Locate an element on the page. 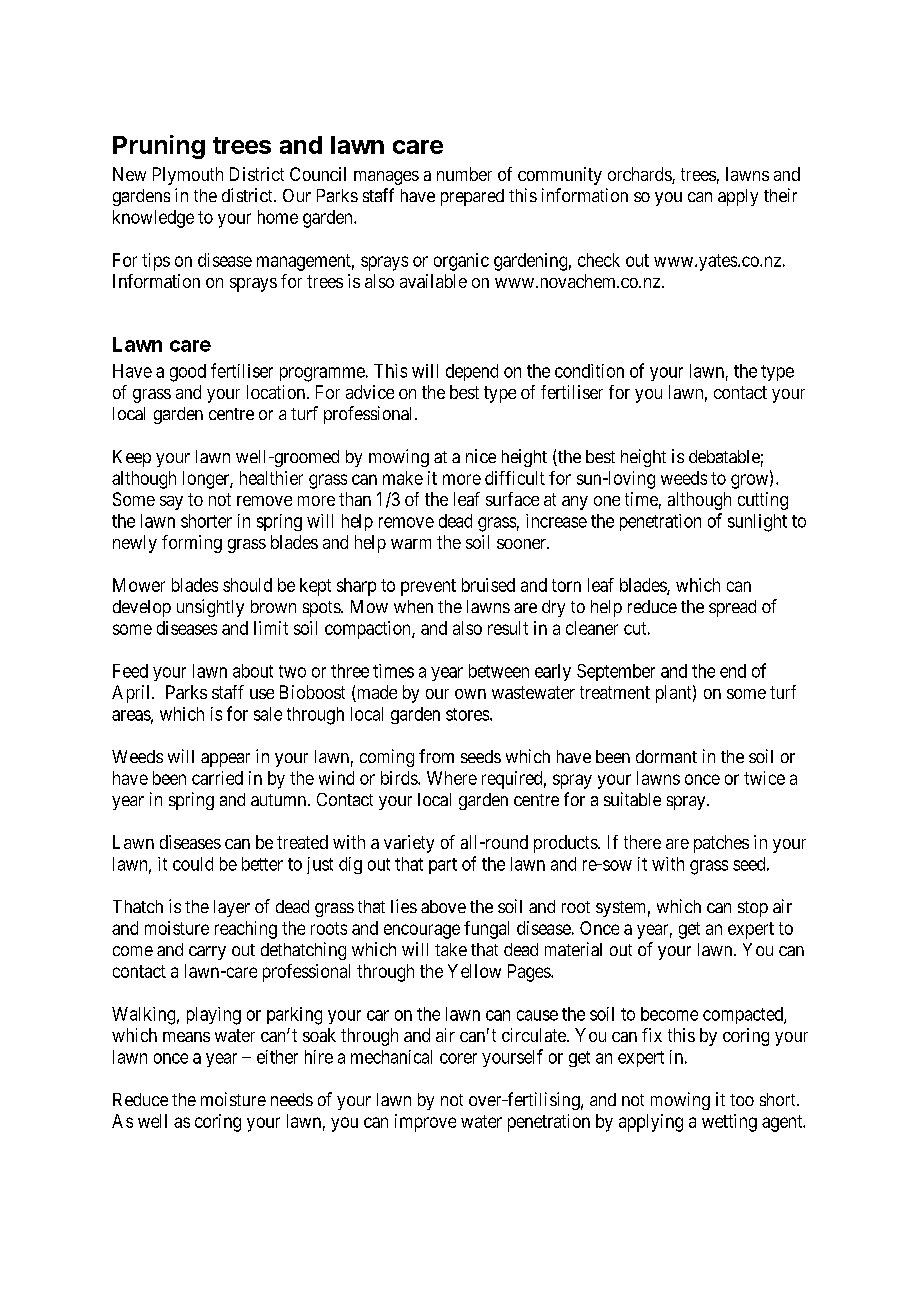 The image size is (924, 1308). Where is located at coordinates (452, 778).
